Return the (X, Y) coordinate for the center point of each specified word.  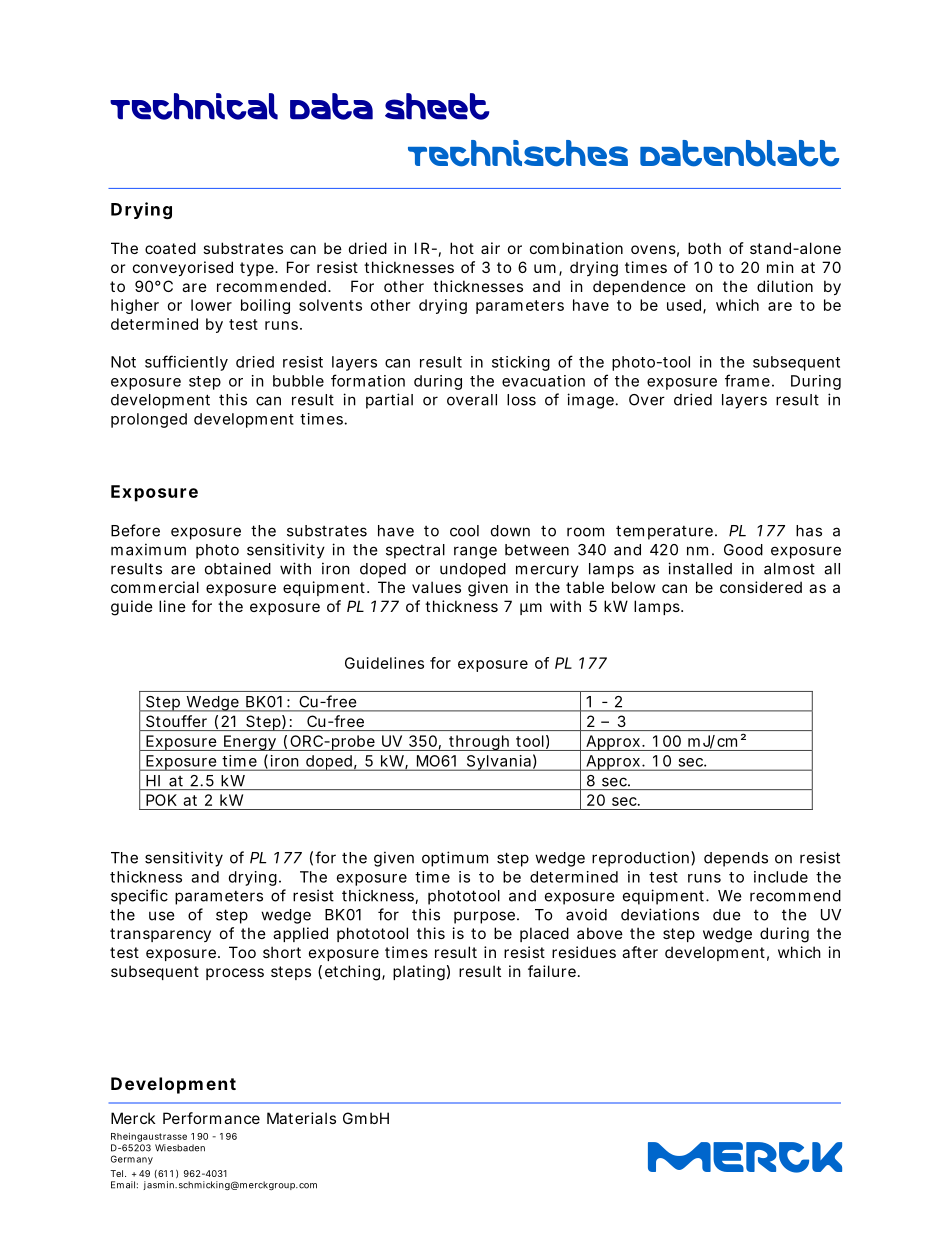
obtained (238, 568)
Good (743, 550)
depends (736, 859)
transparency (160, 935)
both (704, 248)
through (479, 743)
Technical (194, 106)
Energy (249, 743)
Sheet (437, 106)
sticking (521, 363)
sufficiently (186, 363)
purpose (484, 917)
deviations (660, 914)
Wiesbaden (180, 1148)
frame (747, 380)
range (475, 552)
